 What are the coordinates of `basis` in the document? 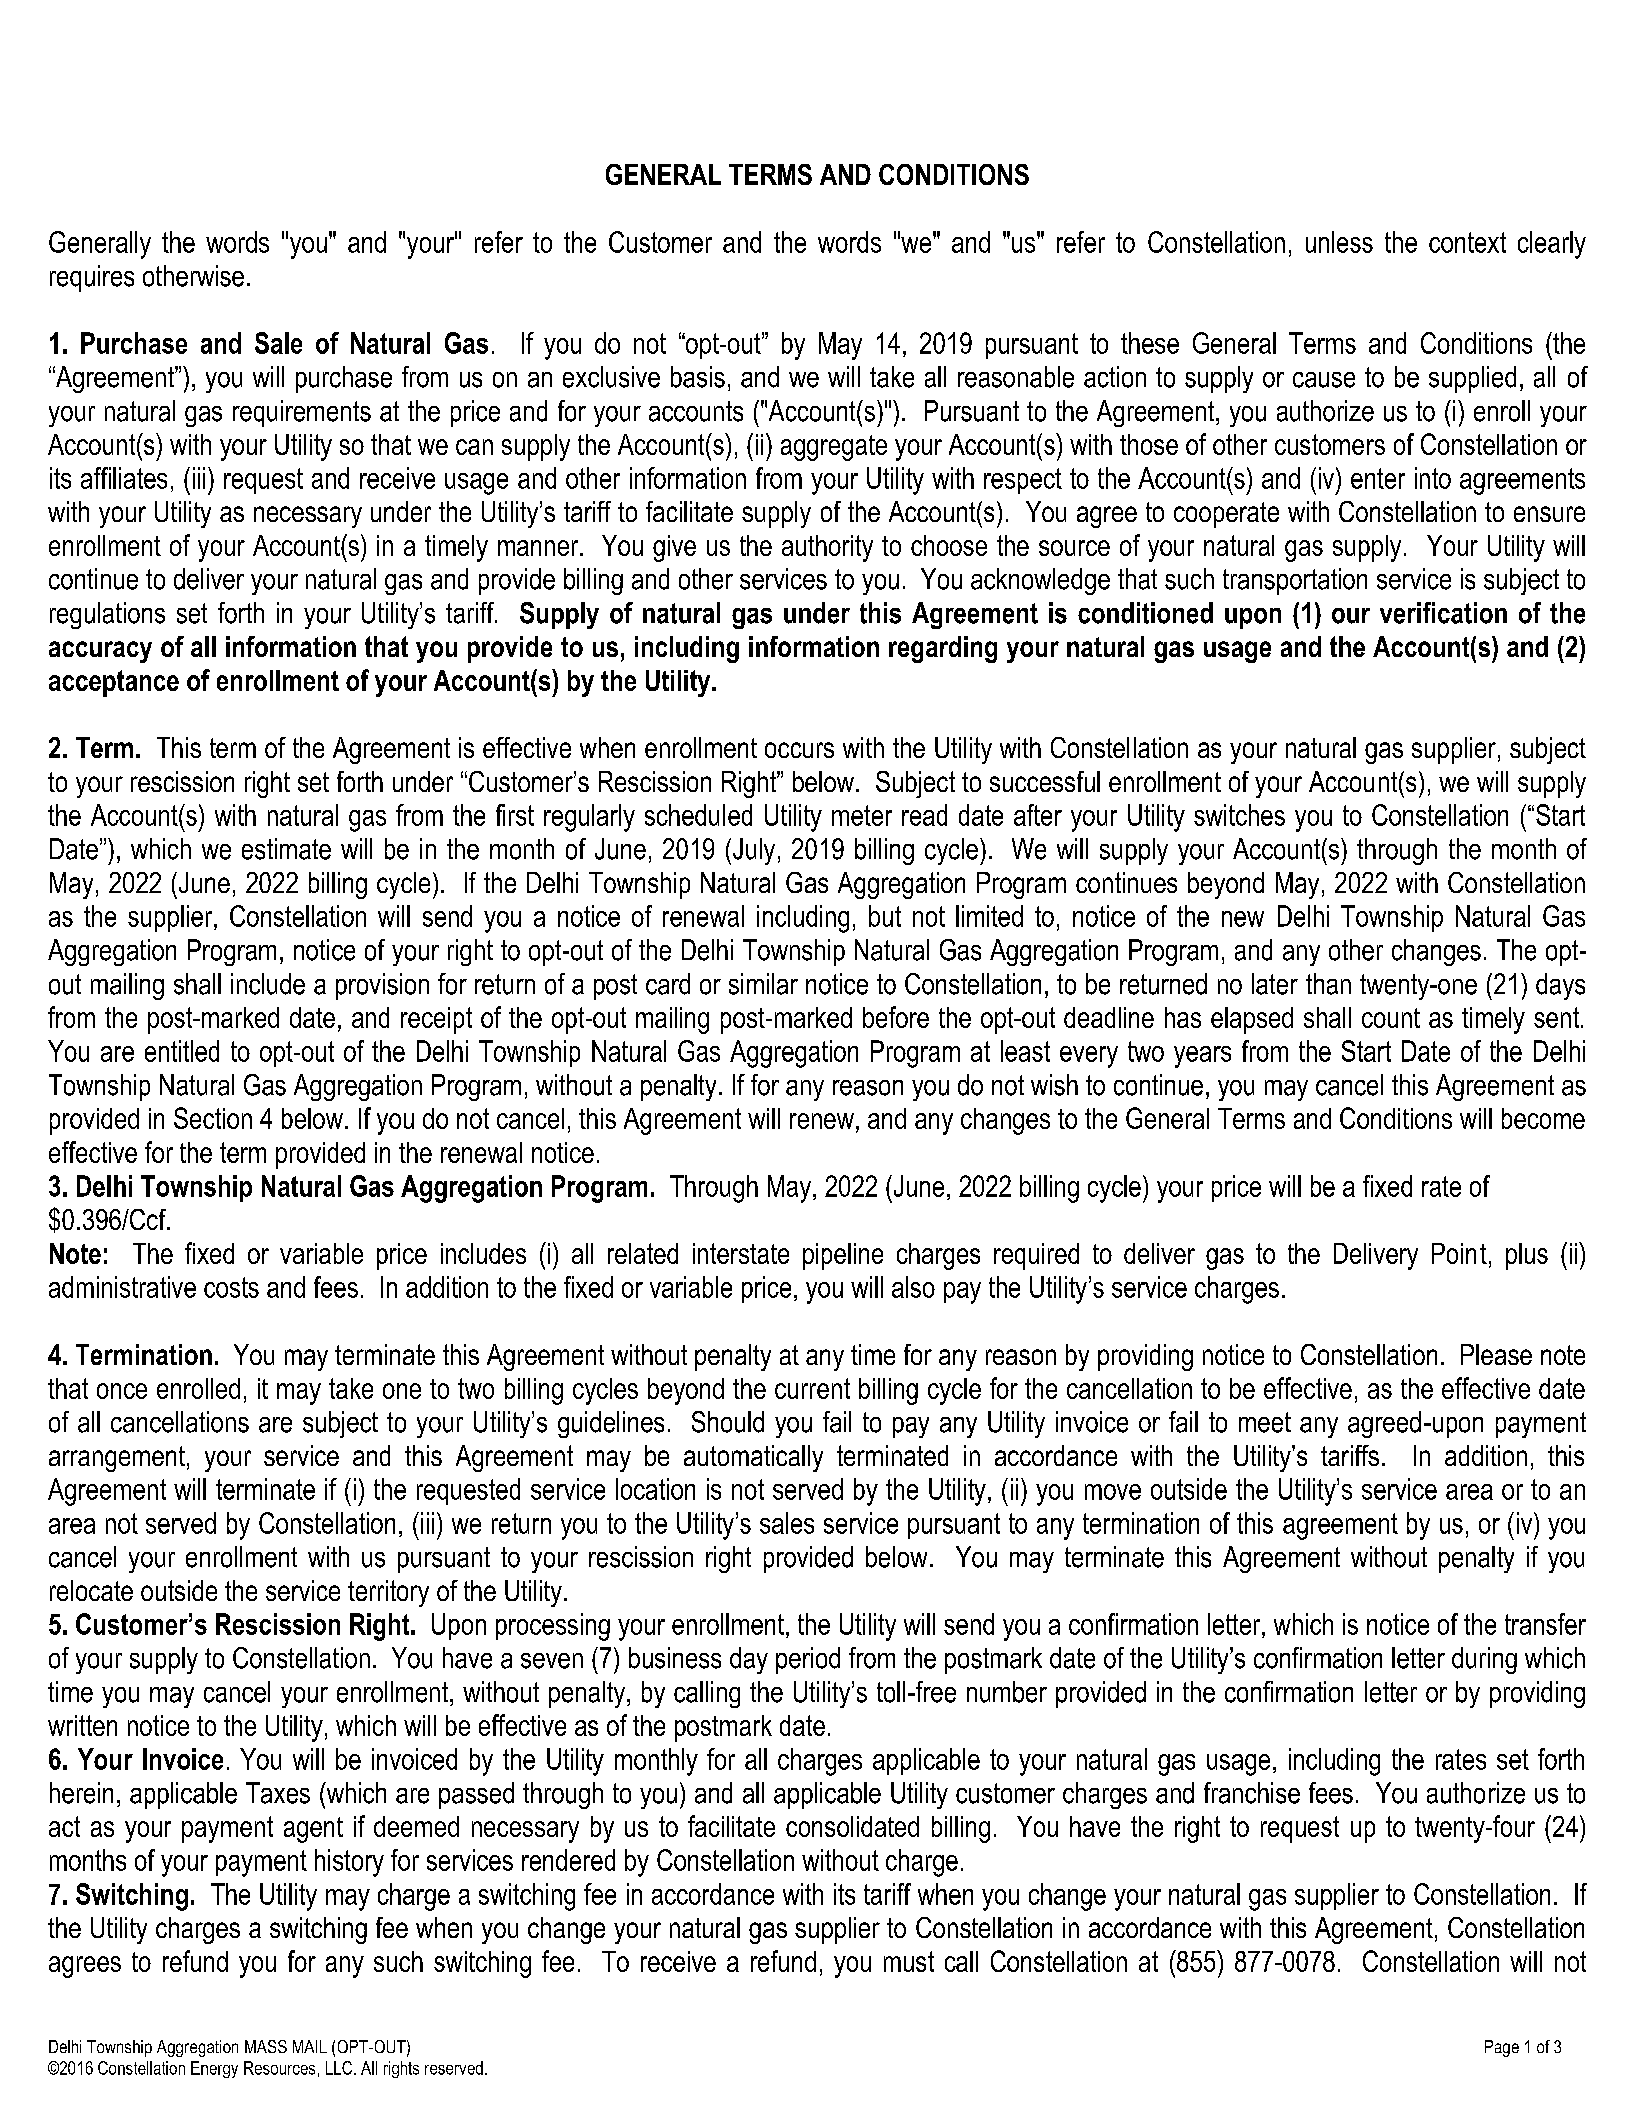 It's located at (698, 377).
